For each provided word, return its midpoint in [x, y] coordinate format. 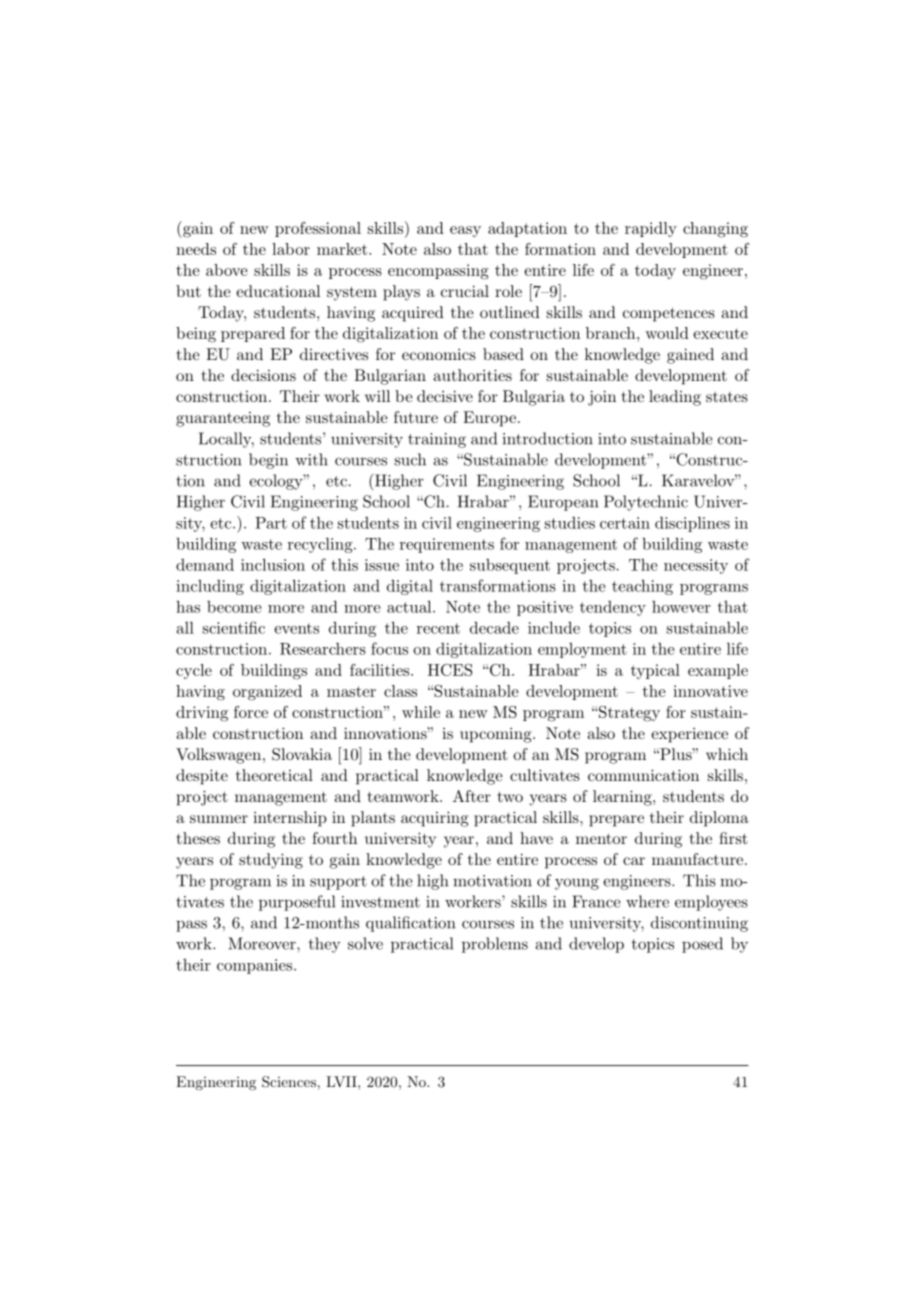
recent [438, 628]
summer [219, 819]
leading [675, 398]
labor [291, 249]
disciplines [692, 524]
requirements [447, 545]
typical [655, 671]
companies [256, 966]
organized [267, 693]
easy [465, 231]
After [472, 796]
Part [271, 523]
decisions [263, 375]
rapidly [651, 229]
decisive [445, 396]
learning [623, 798]
